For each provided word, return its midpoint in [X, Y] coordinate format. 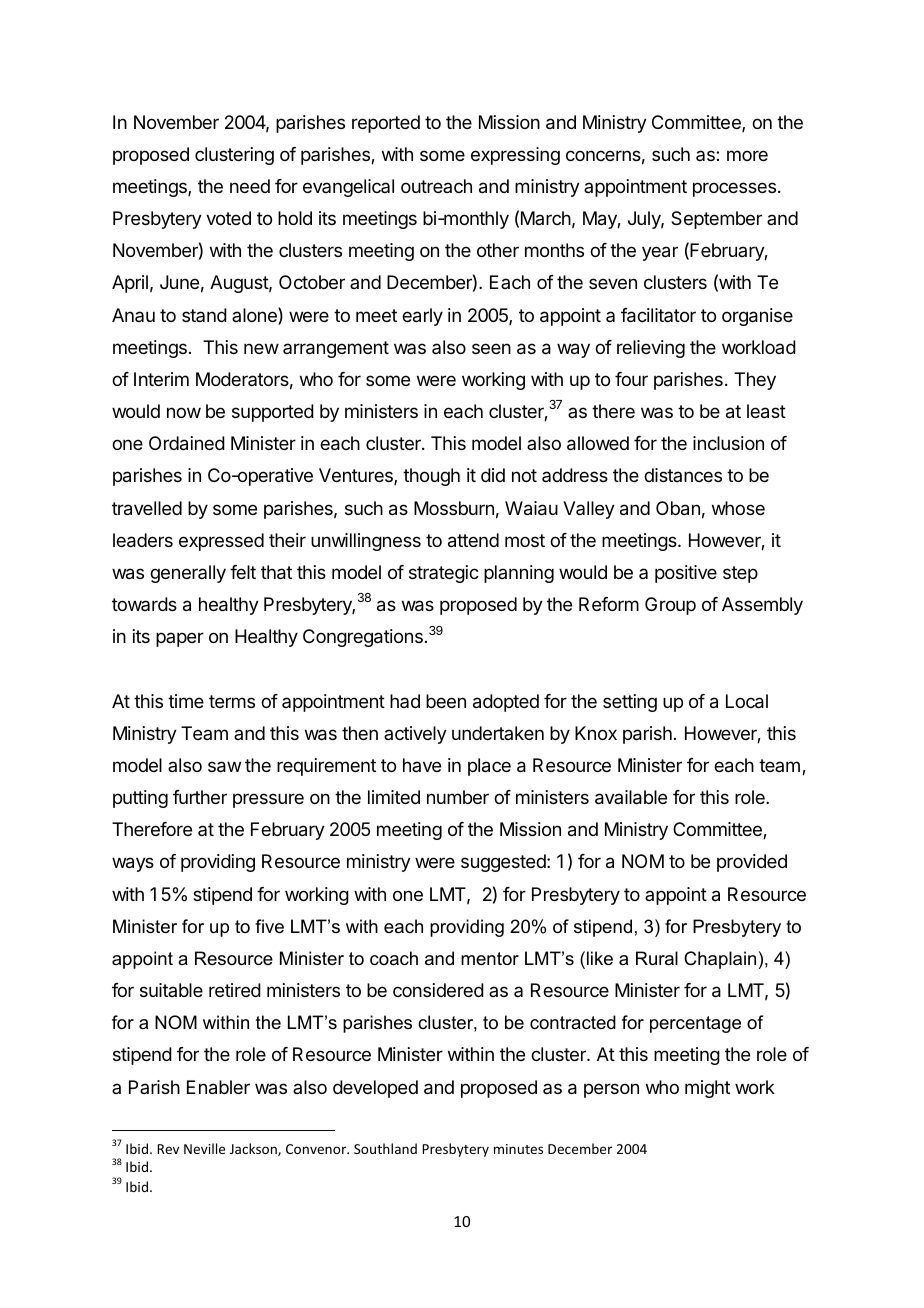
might [707, 1089]
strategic [444, 574]
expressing [515, 156]
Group [670, 606]
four [631, 379]
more [747, 155]
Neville [204, 1148]
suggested [504, 863]
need [250, 186]
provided [752, 863]
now [184, 412]
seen [491, 348]
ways [133, 864]
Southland [385, 1148]
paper [180, 639]
